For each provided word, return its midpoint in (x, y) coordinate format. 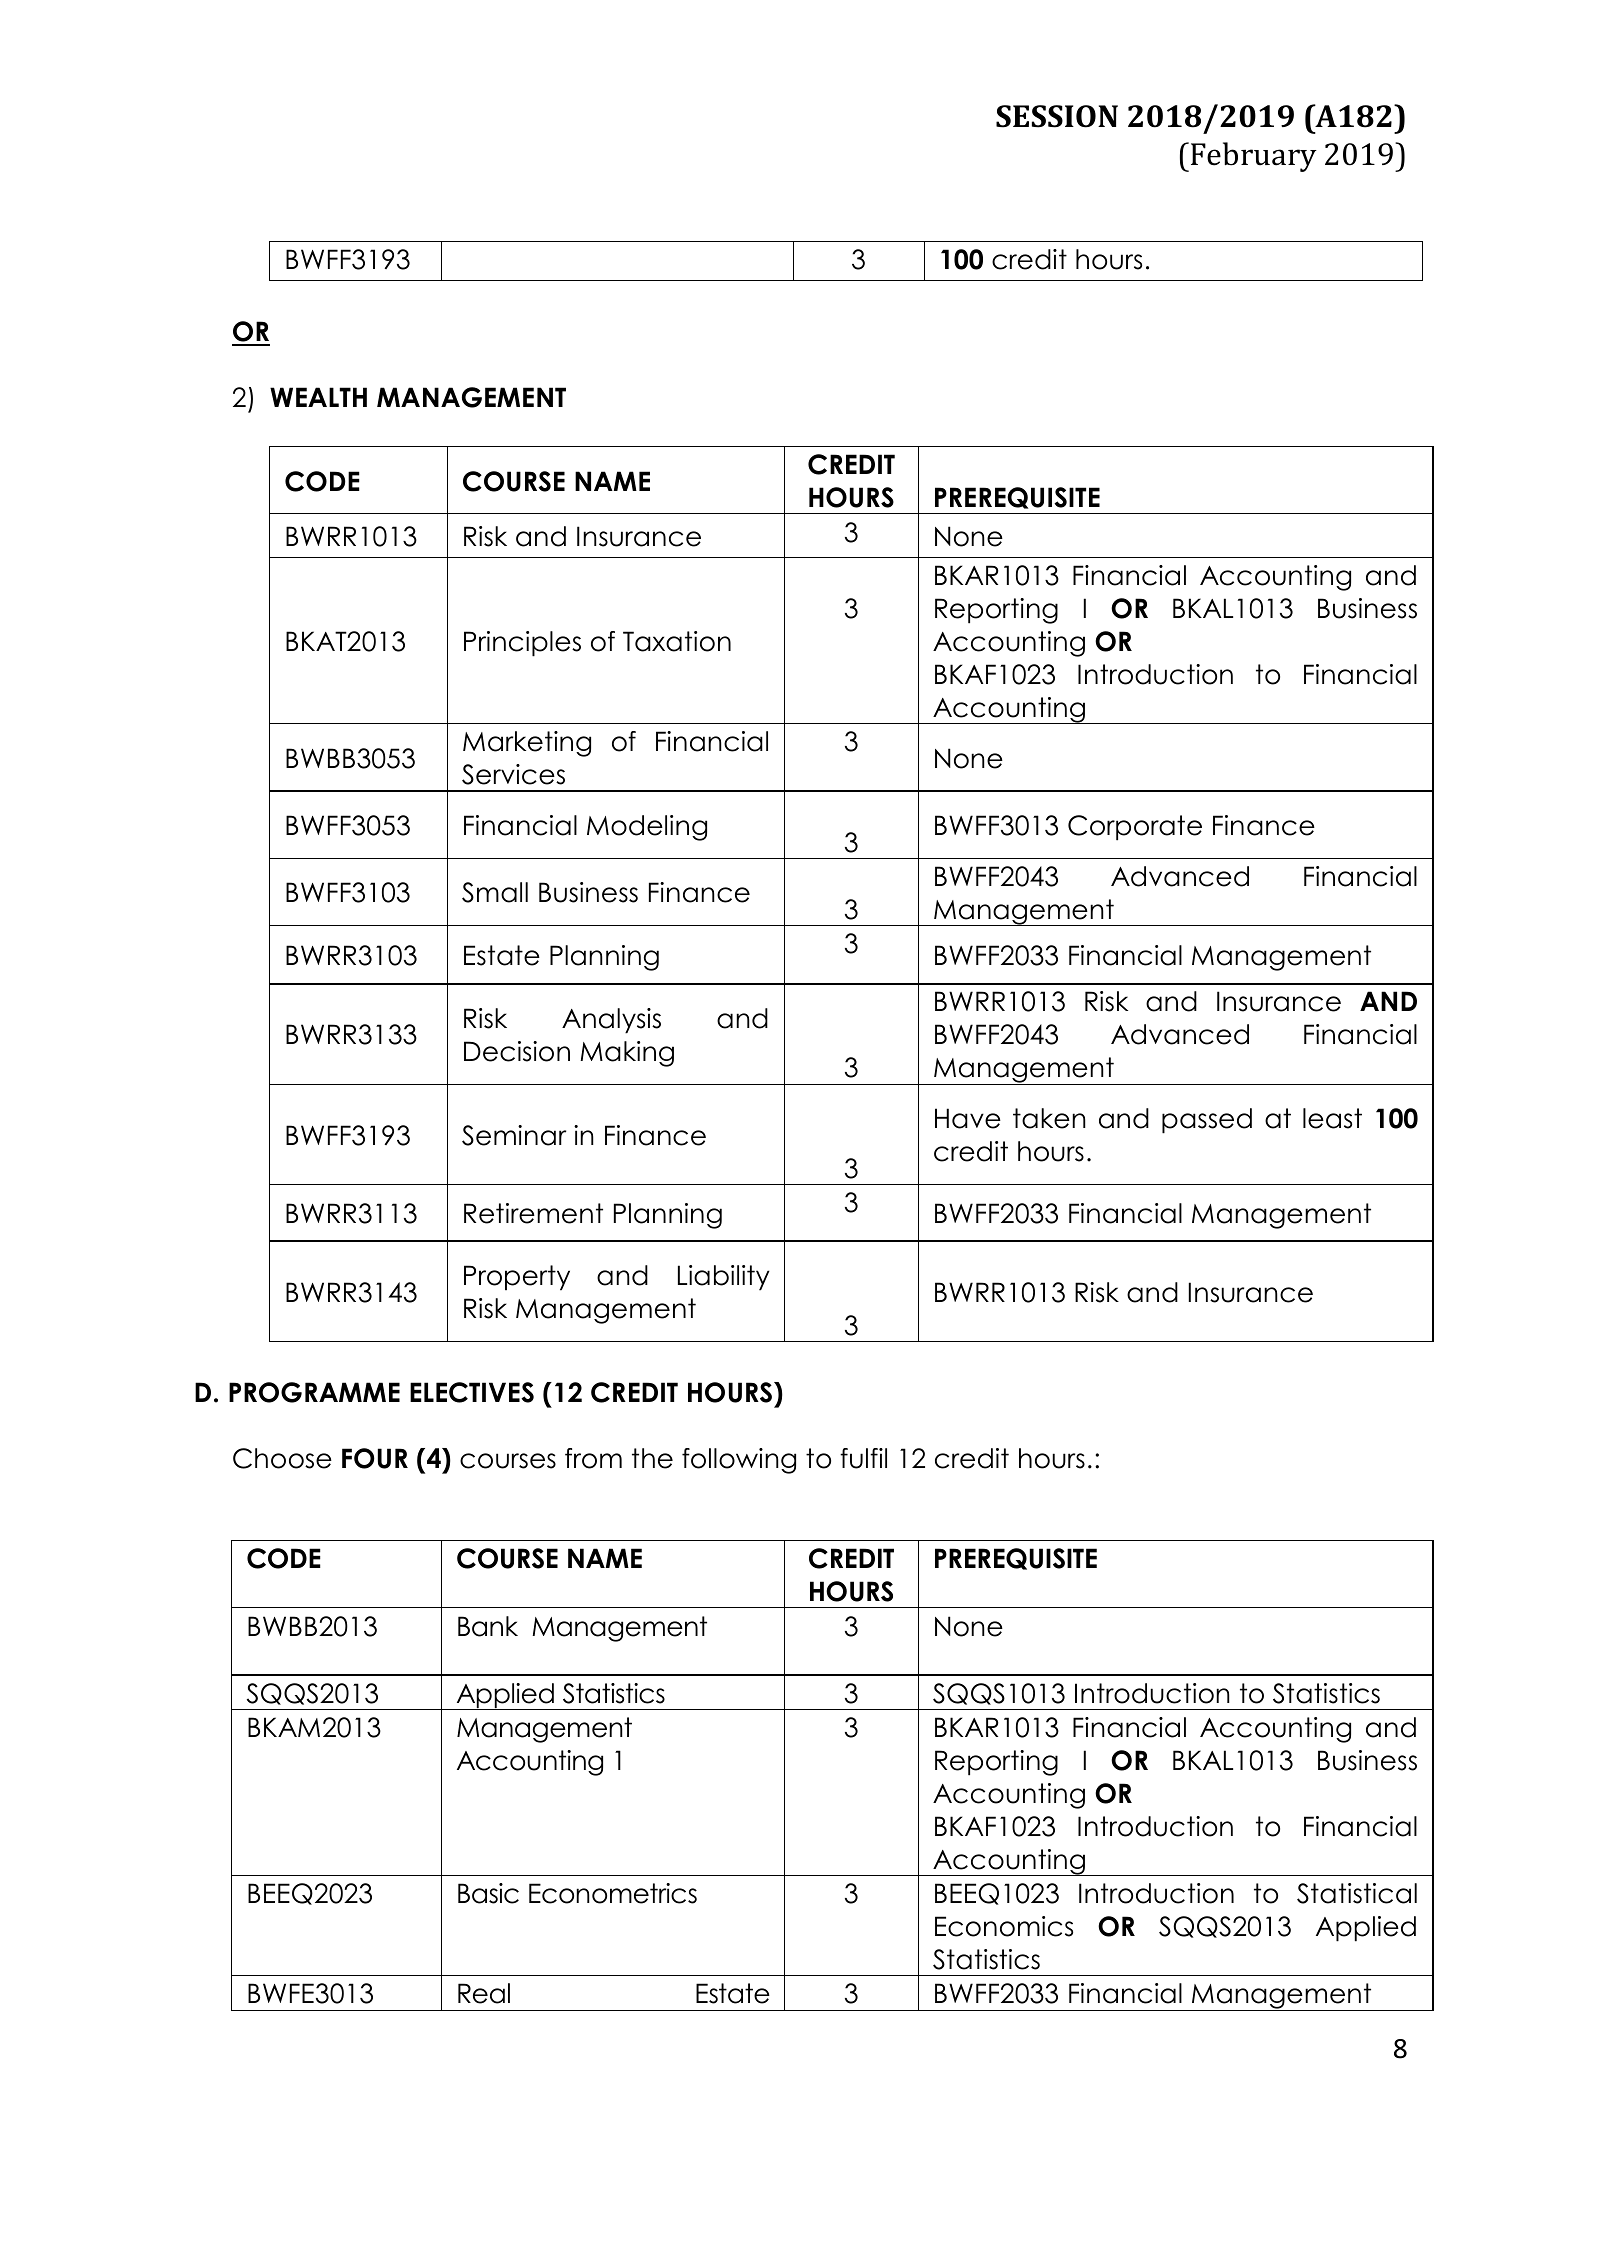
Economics (1004, 1926)
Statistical (1357, 1893)
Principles (522, 644)
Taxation (677, 641)
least (1332, 1118)
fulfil (863, 1458)
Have (968, 1118)
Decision (517, 1051)
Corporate (1135, 828)
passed (1207, 1121)
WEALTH (318, 397)
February (1254, 157)
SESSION (1057, 116)
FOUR (375, 1458)
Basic (488, 1893)
